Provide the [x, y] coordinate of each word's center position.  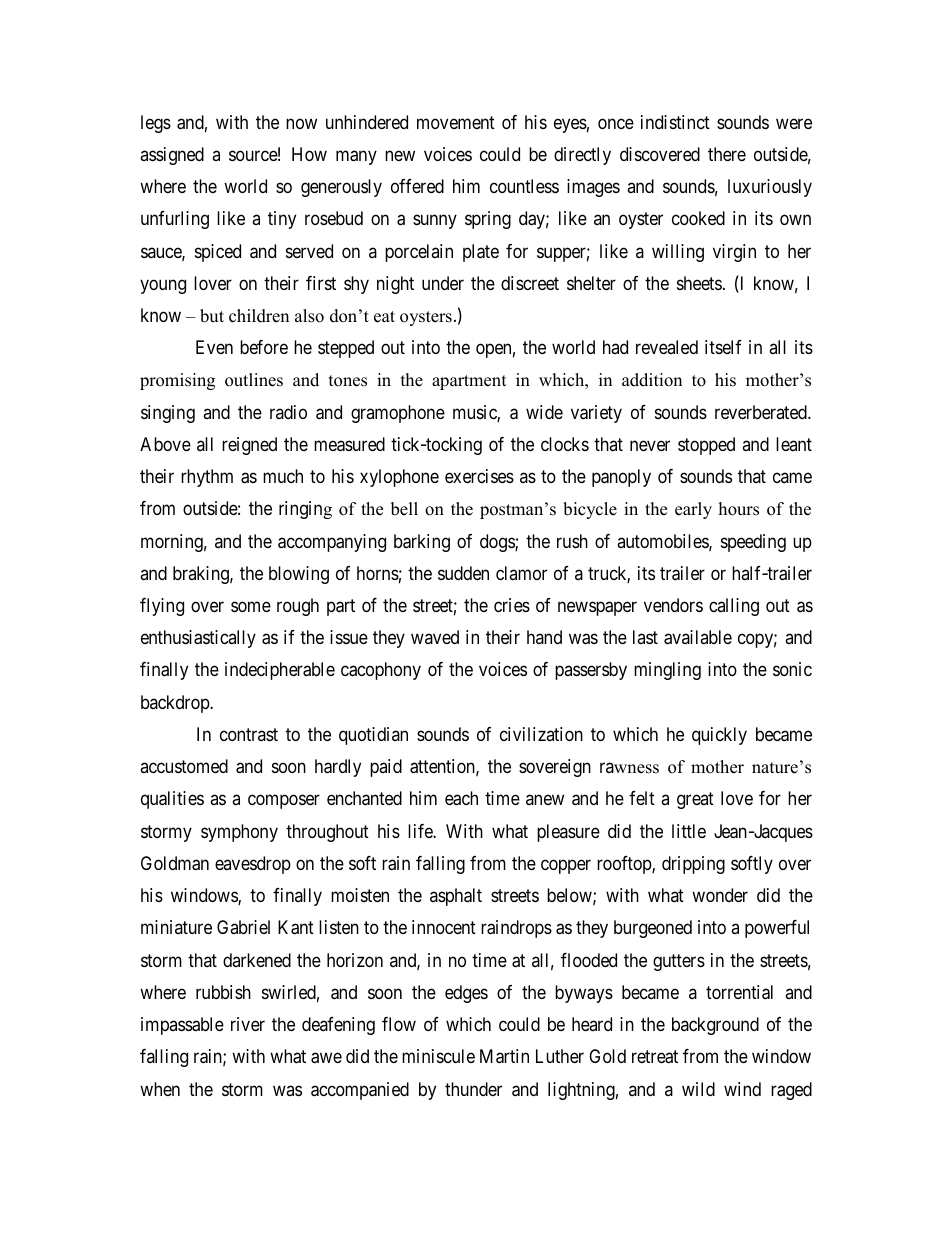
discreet [530, 283]
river [248, 1024]
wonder [720, 895]
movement [456, 122]
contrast [249, 734]
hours [739, 509]
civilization [541, 734]
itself [723, 347]
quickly [719, 736]
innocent [444, 927]
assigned [172, 156]
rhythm [207, 478]
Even [214, 347]
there [727, 154]
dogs [498, 543]
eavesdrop [253, 865]
